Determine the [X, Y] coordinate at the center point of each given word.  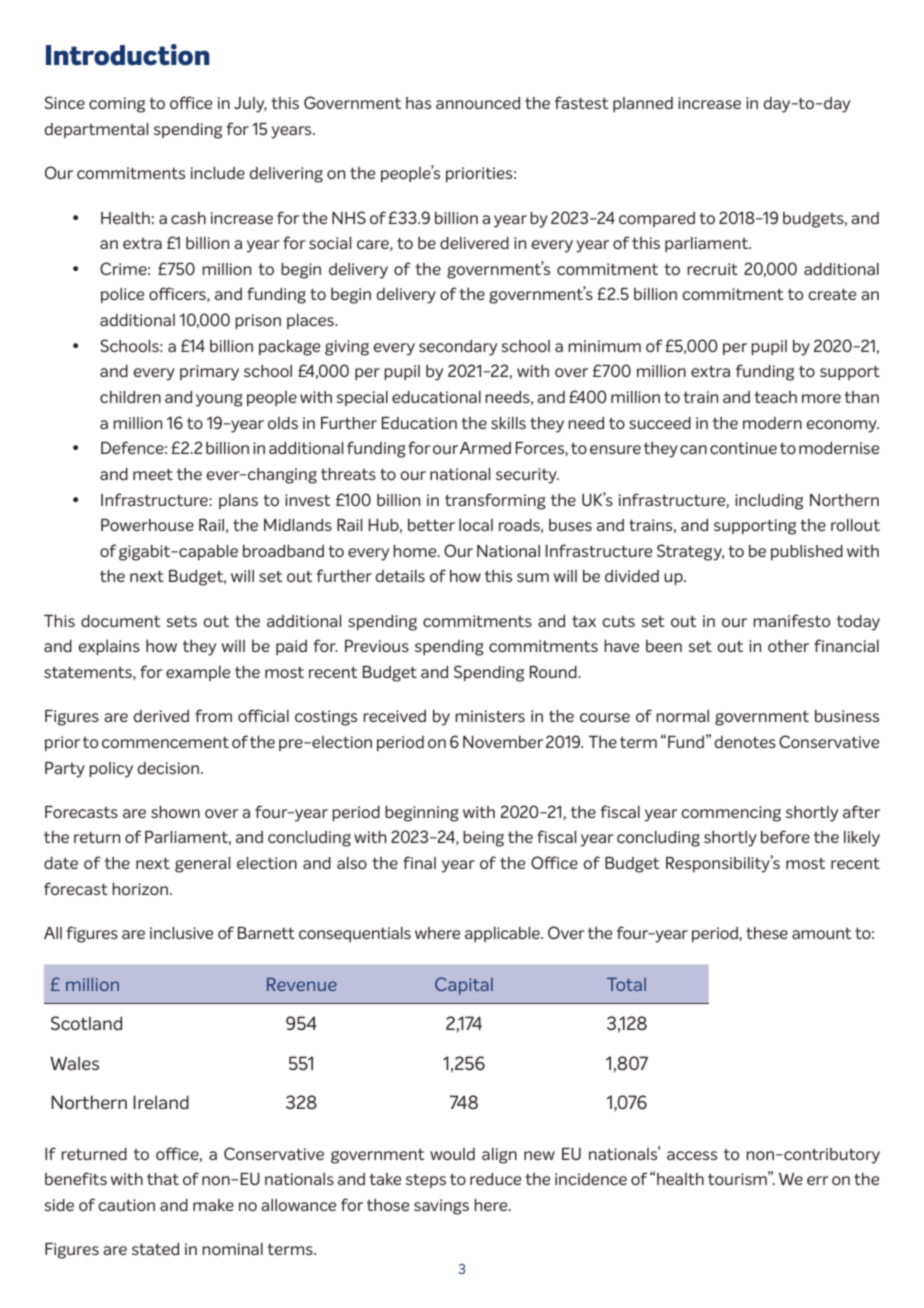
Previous [377, 646]
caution [126, 1205]
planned [643, 104]
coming [117, 105]
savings [441, 1207]
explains [109, 647]
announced [478, 103]
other [788, 646]
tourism [738, 1178]
